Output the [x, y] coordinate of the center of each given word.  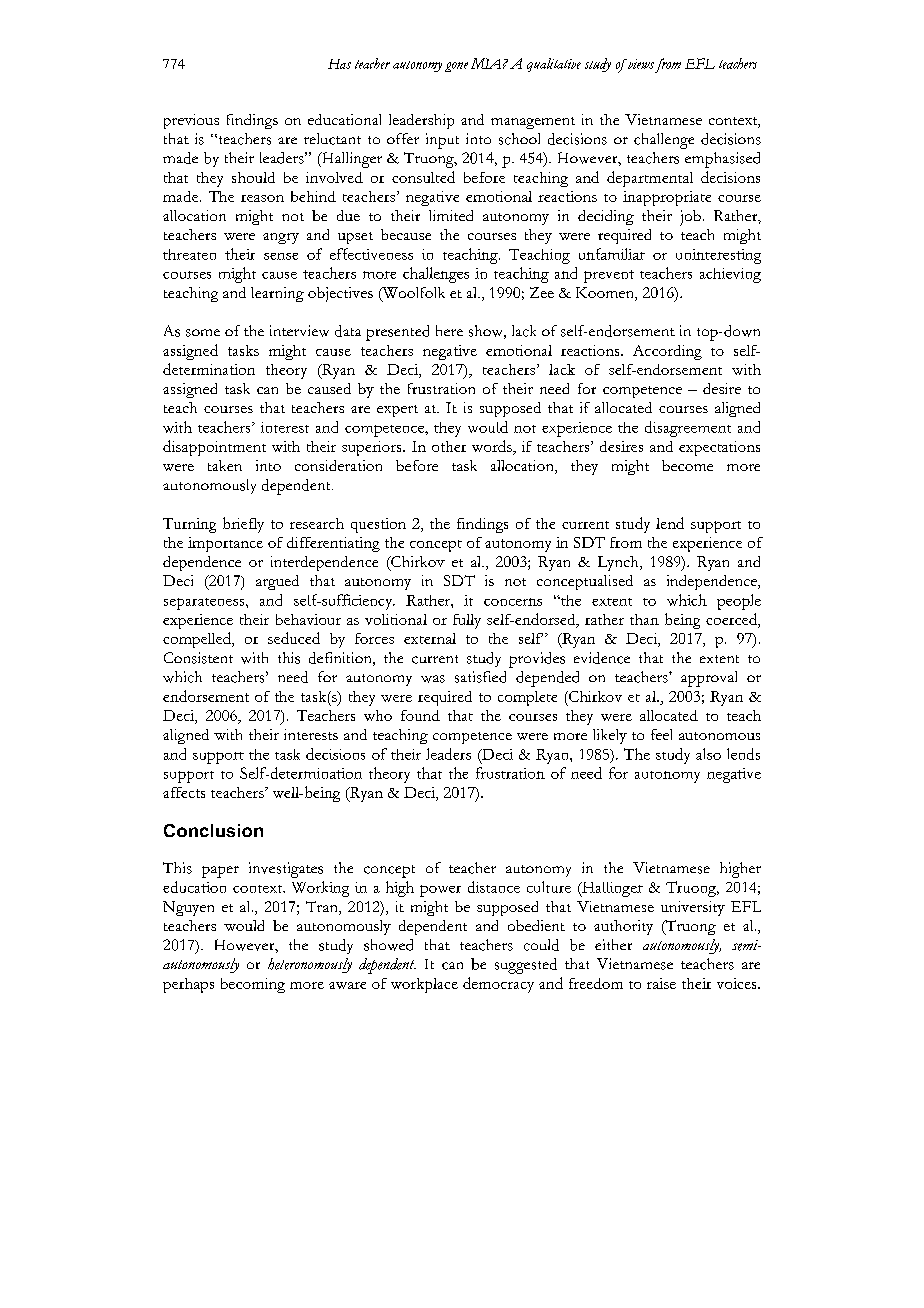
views [640, 64]
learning [277, 294]
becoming [253, 985]
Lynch [619, 563]
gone [456, 67]
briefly [243, 525]
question [378, 525]
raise [661, 983]
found [420, 715]
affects [184, 792]
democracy [498, 985]
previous [191, 121]
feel [661, 734]
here [449, 330]
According [667, 352]
